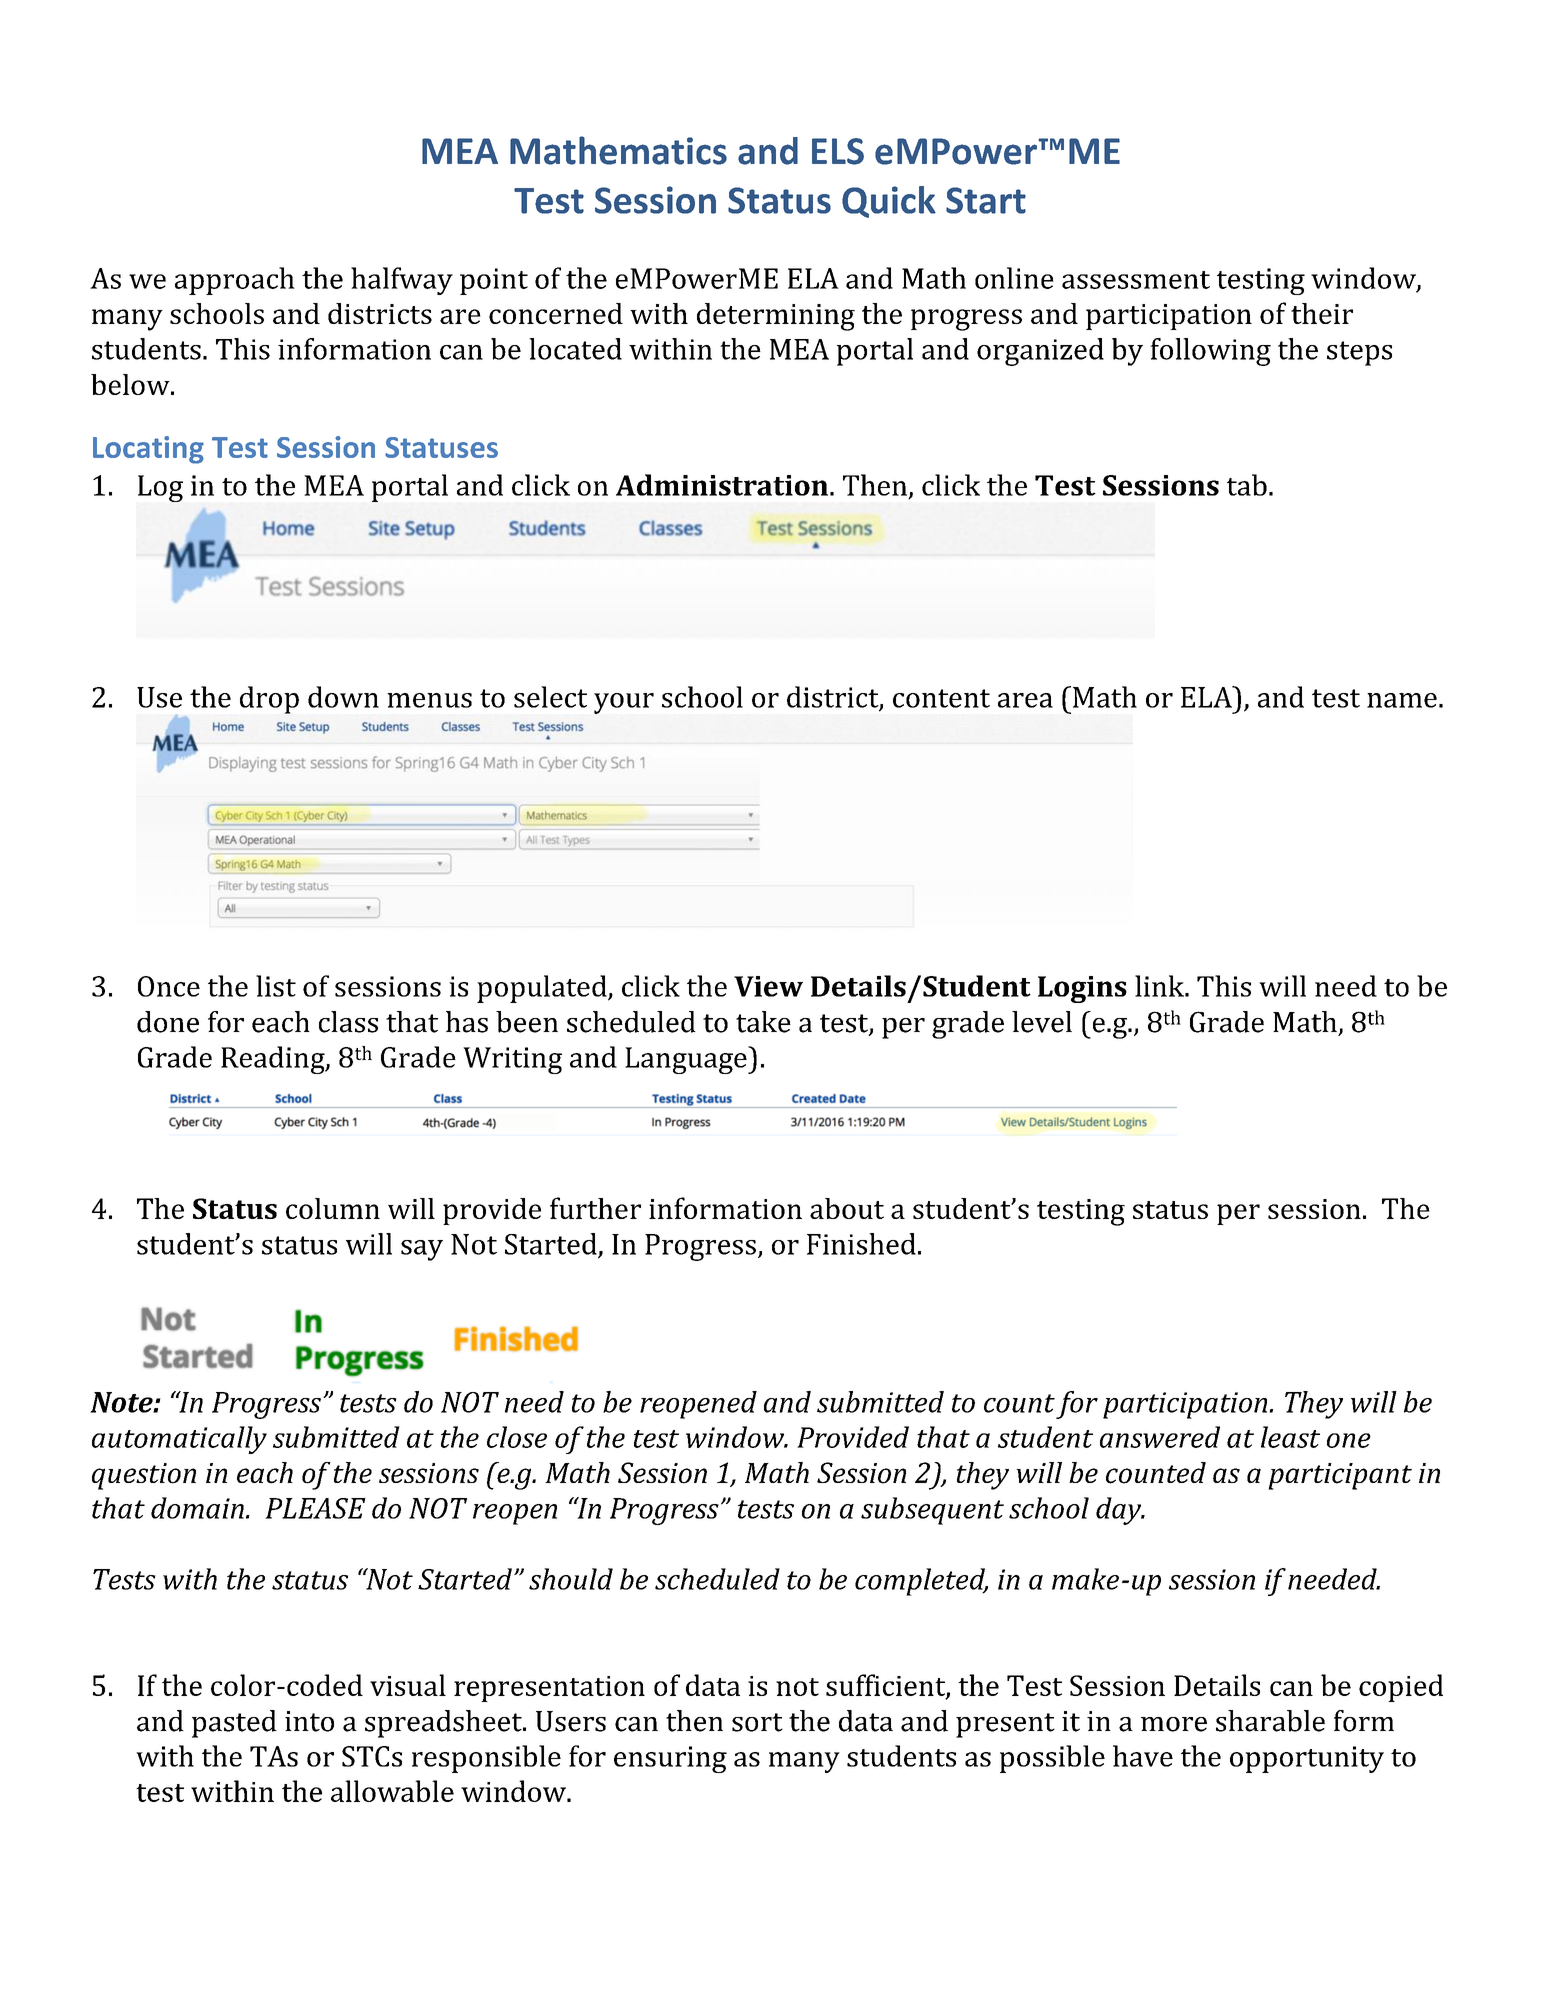 This page has height=1994, width=1541. I want to click on assessment, so click(1136, 280).
